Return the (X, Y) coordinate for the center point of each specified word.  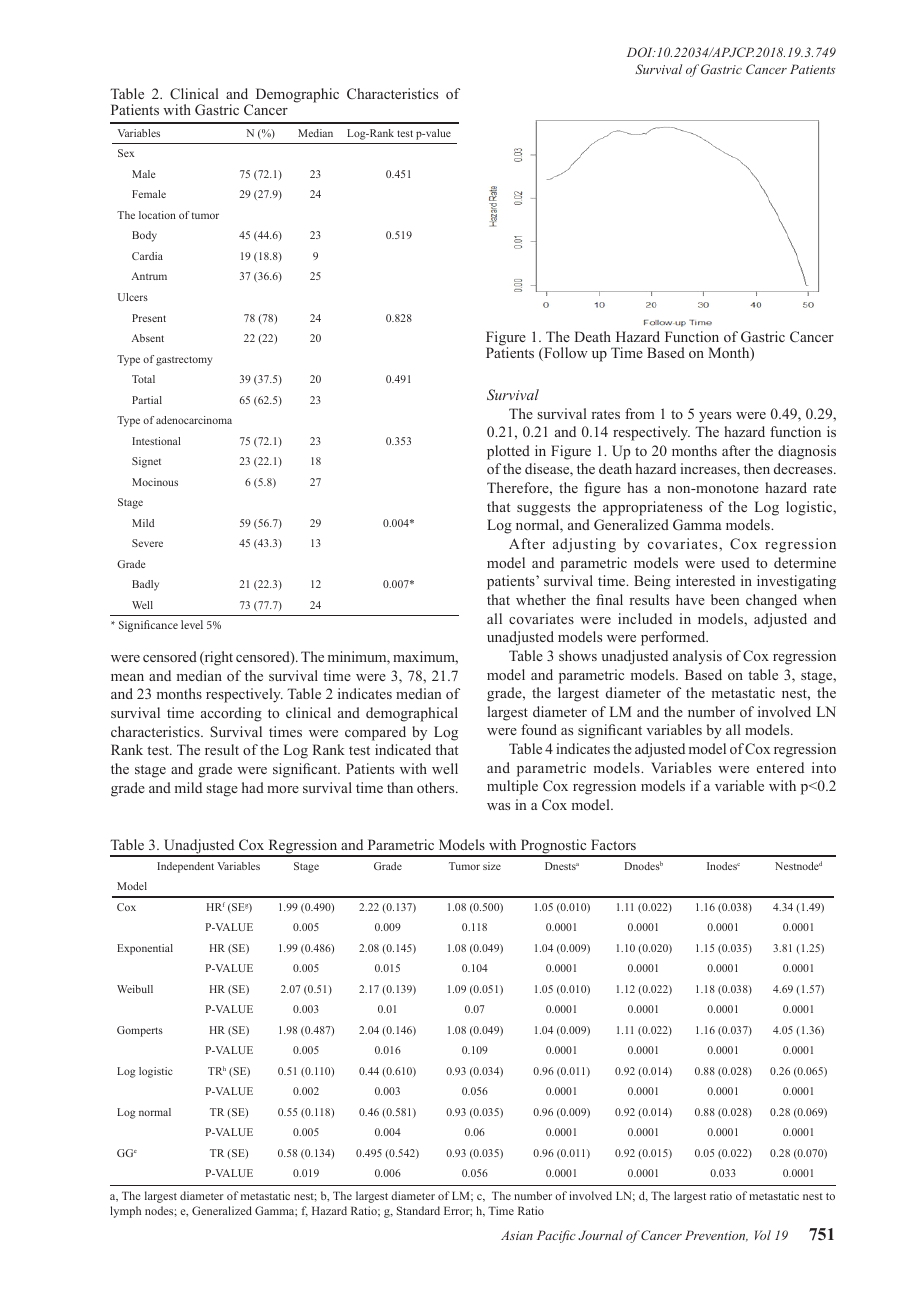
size (492, 866)
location (157, 215)
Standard (418, 1210)
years (715, 417)
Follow (565, 354)
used (735, 562)
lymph (125, 1212)
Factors (613, 844)
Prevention (716, 1236)
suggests (543, 509)
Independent (185, 867)
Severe (147, 543)
